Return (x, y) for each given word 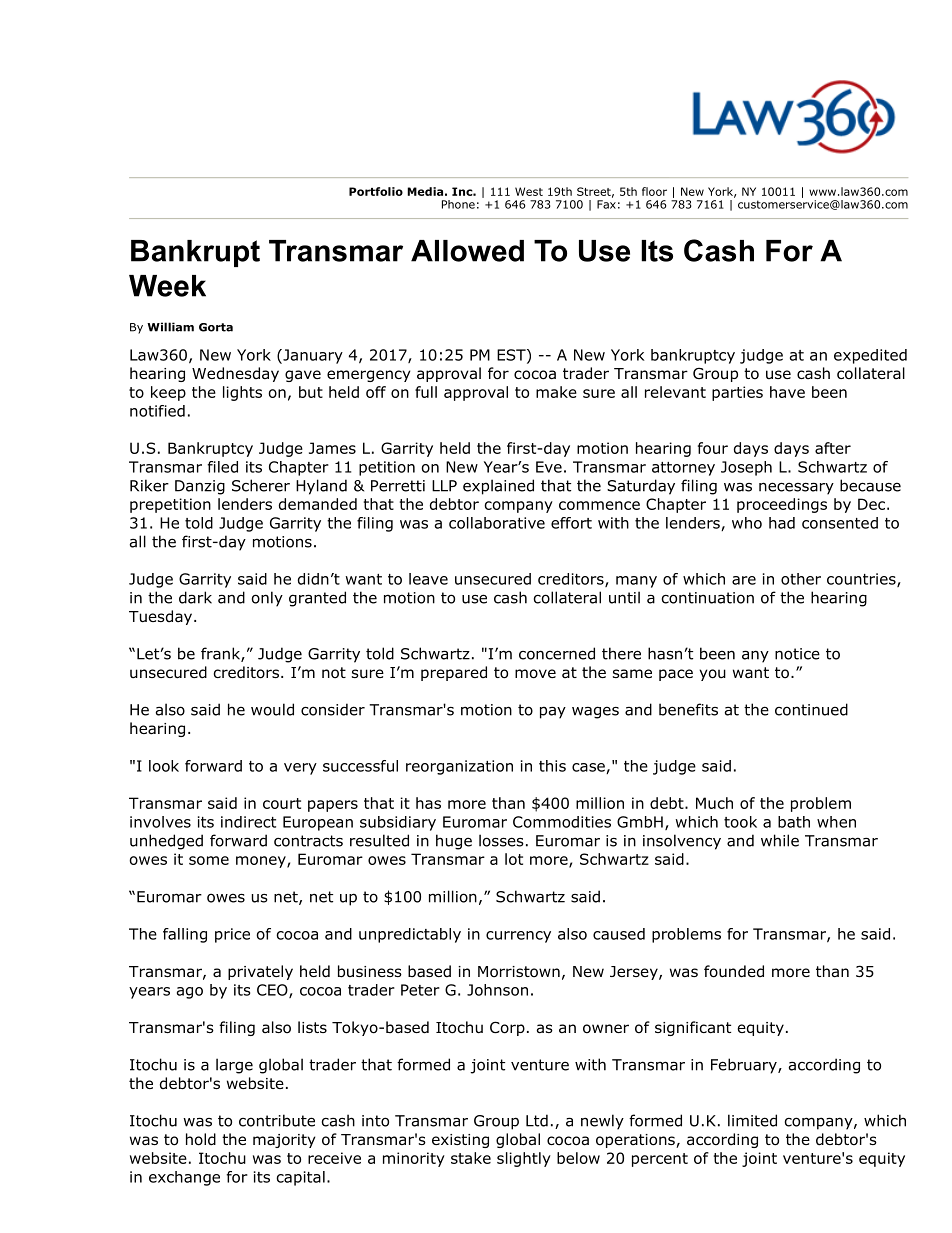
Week (167, 286)
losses (501, 840)
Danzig (200, 487)
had (782, 523)
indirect (248, 822)
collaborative (497, 523)
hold (201, 1139)
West (529, 191)
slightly (524, 1159)
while (780, 840)
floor (654, 191)
